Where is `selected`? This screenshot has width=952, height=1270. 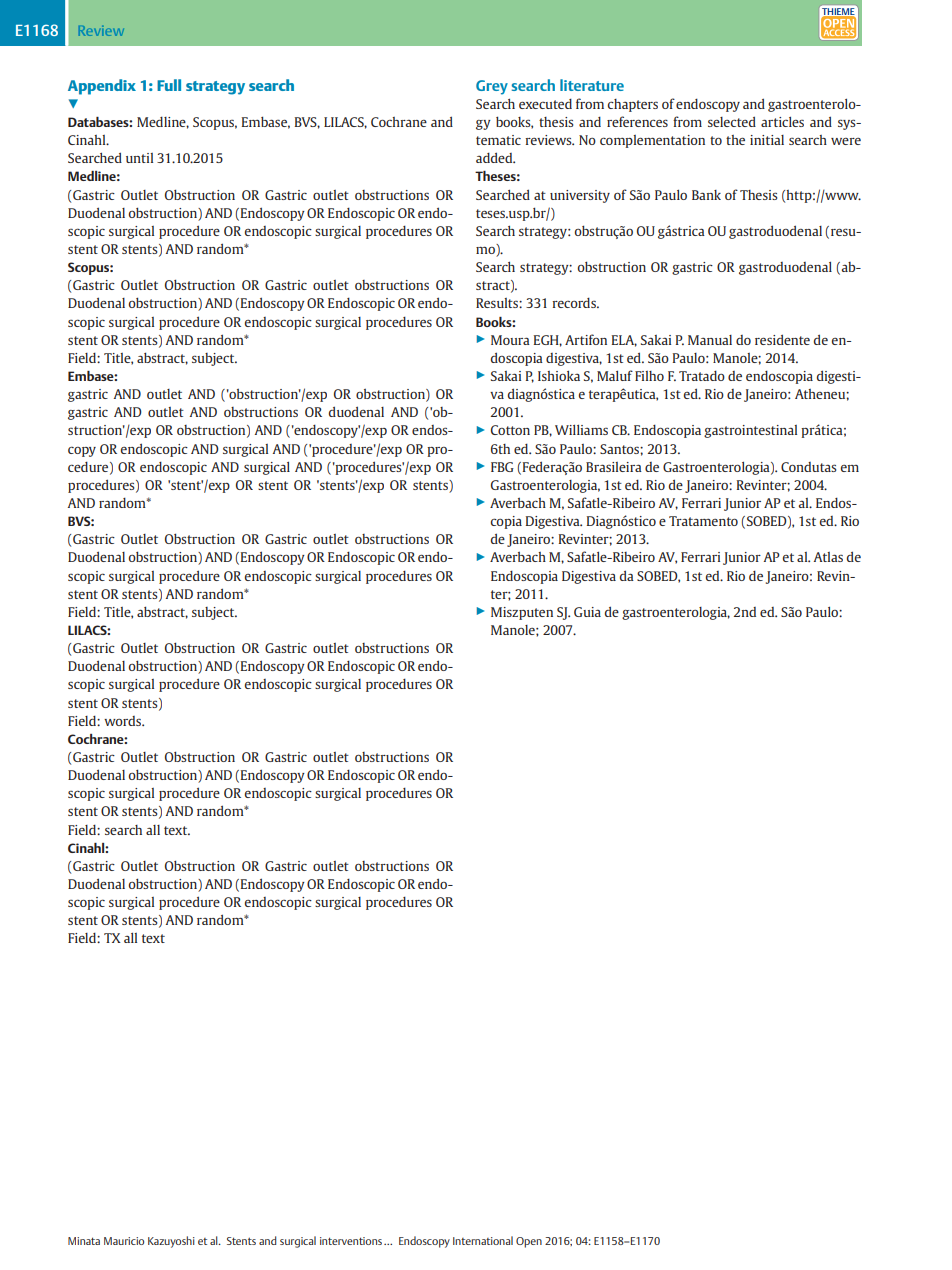 selected is located at coordinates (732, 121).
